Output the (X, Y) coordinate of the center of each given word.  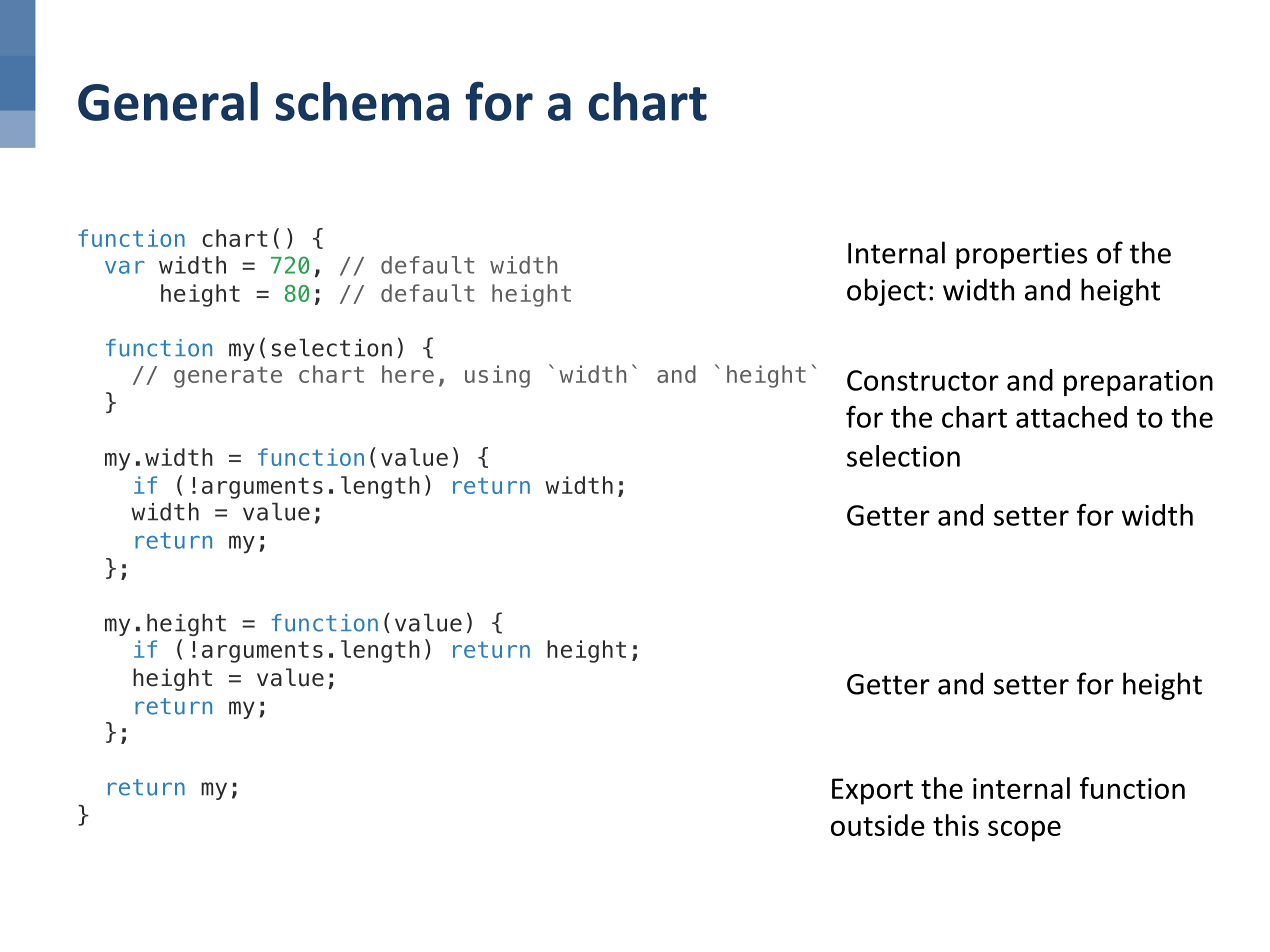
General (168, 101)
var (125, 267)
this (956, 825)
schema (362, 101)
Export (872, 791)
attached (1071, 417)
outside (878, 825)
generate (228, 377)
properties (1021, 255)
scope (1024, 831)
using (497, 376)
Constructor (923, 380)
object (886, 292)
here (408, 374)
